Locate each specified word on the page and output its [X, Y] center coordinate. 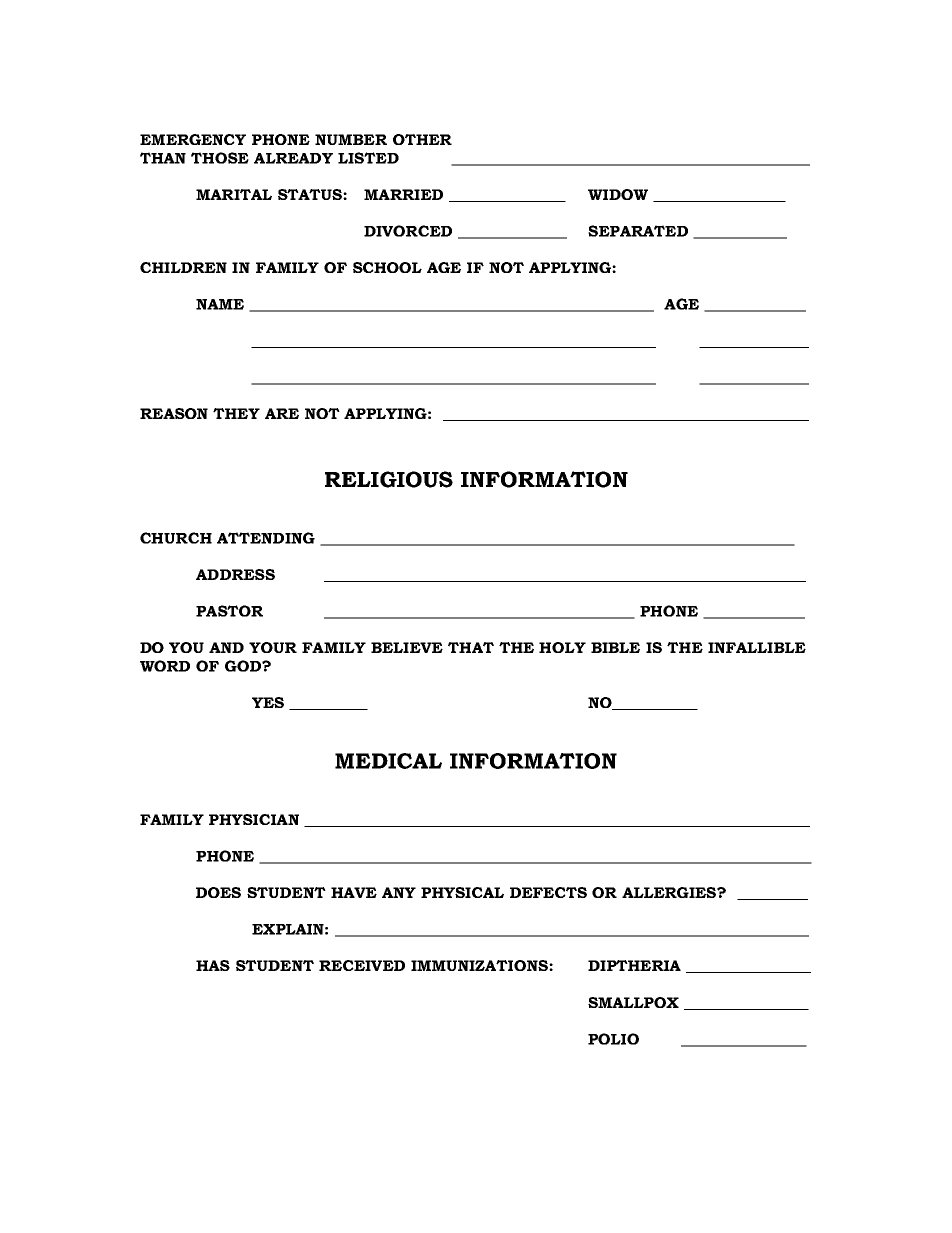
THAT [471, 647]
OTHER [422, 139]
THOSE [220, 158]
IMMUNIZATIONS [480, 965]
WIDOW [618, 194]
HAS [213, 965]
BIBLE [615, 647]
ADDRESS [235, 574]
